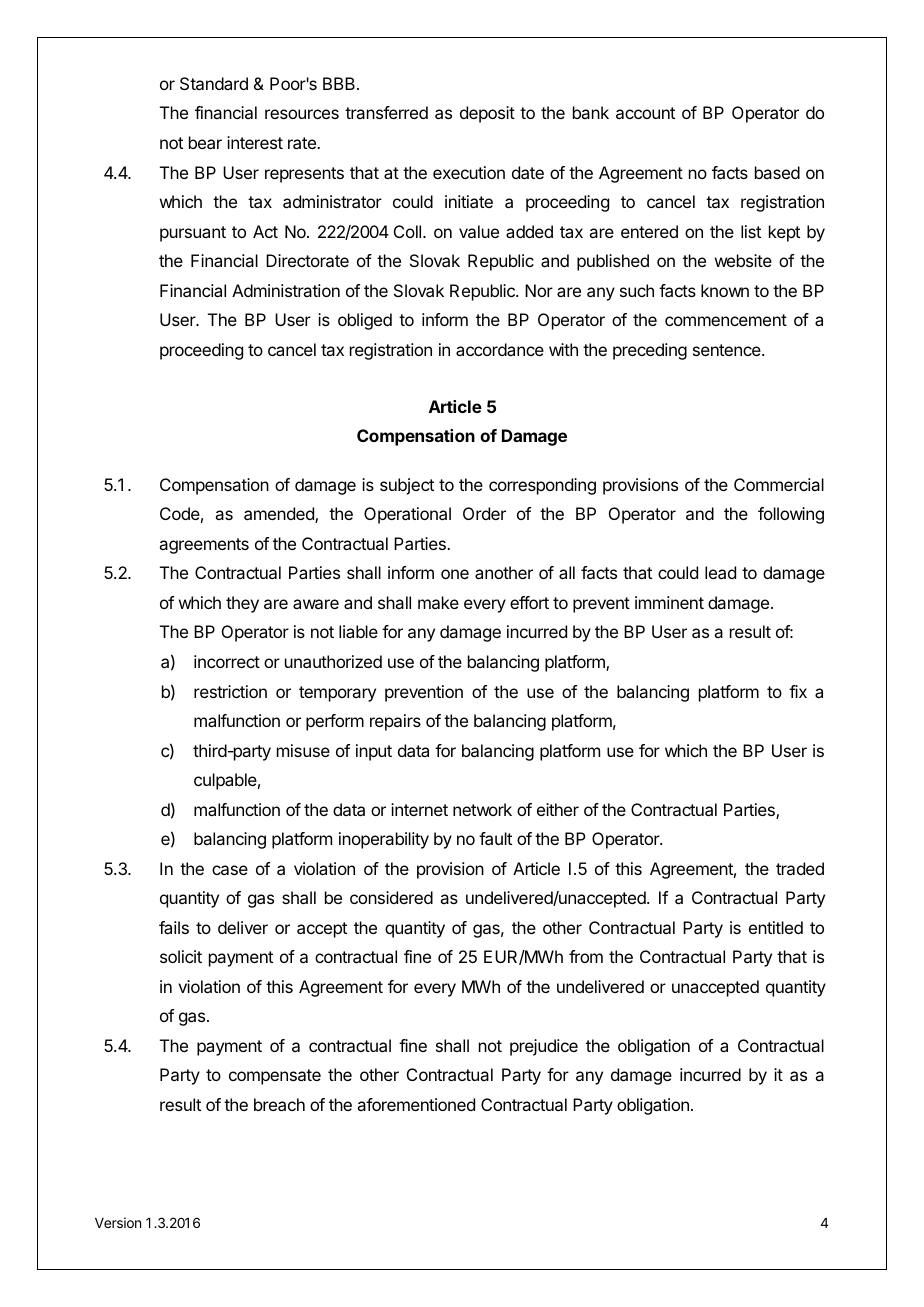 The height and width of the image is (1307, 924). I want to click on account, so click(645, 113).
